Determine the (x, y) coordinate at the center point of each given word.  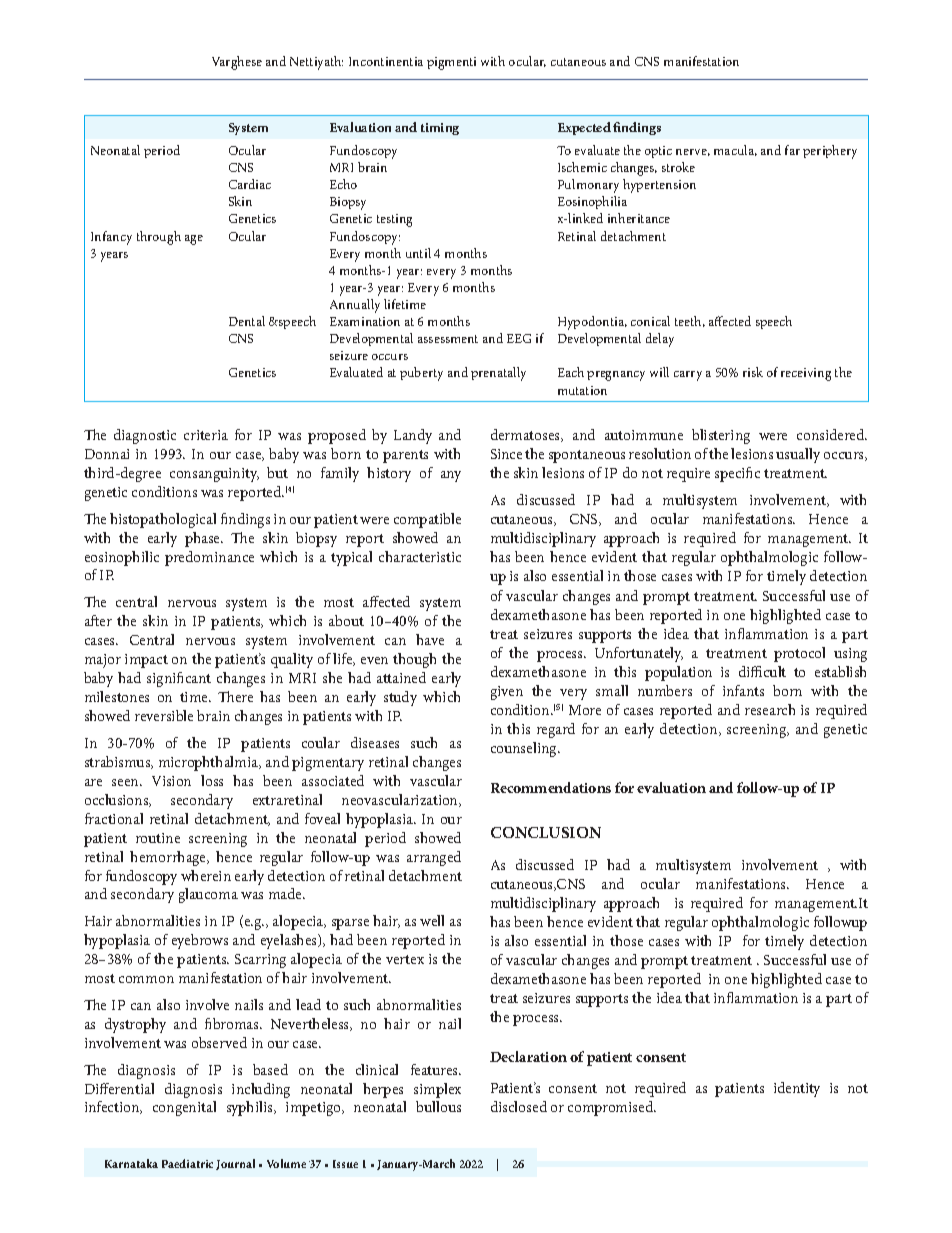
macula (735, 150)
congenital (184, 1108)
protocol (799, 654)
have (430, 639)
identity (797, 1089)
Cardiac (250, 184)
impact (146, 661)
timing (440, 129)
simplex (437, 1090)
